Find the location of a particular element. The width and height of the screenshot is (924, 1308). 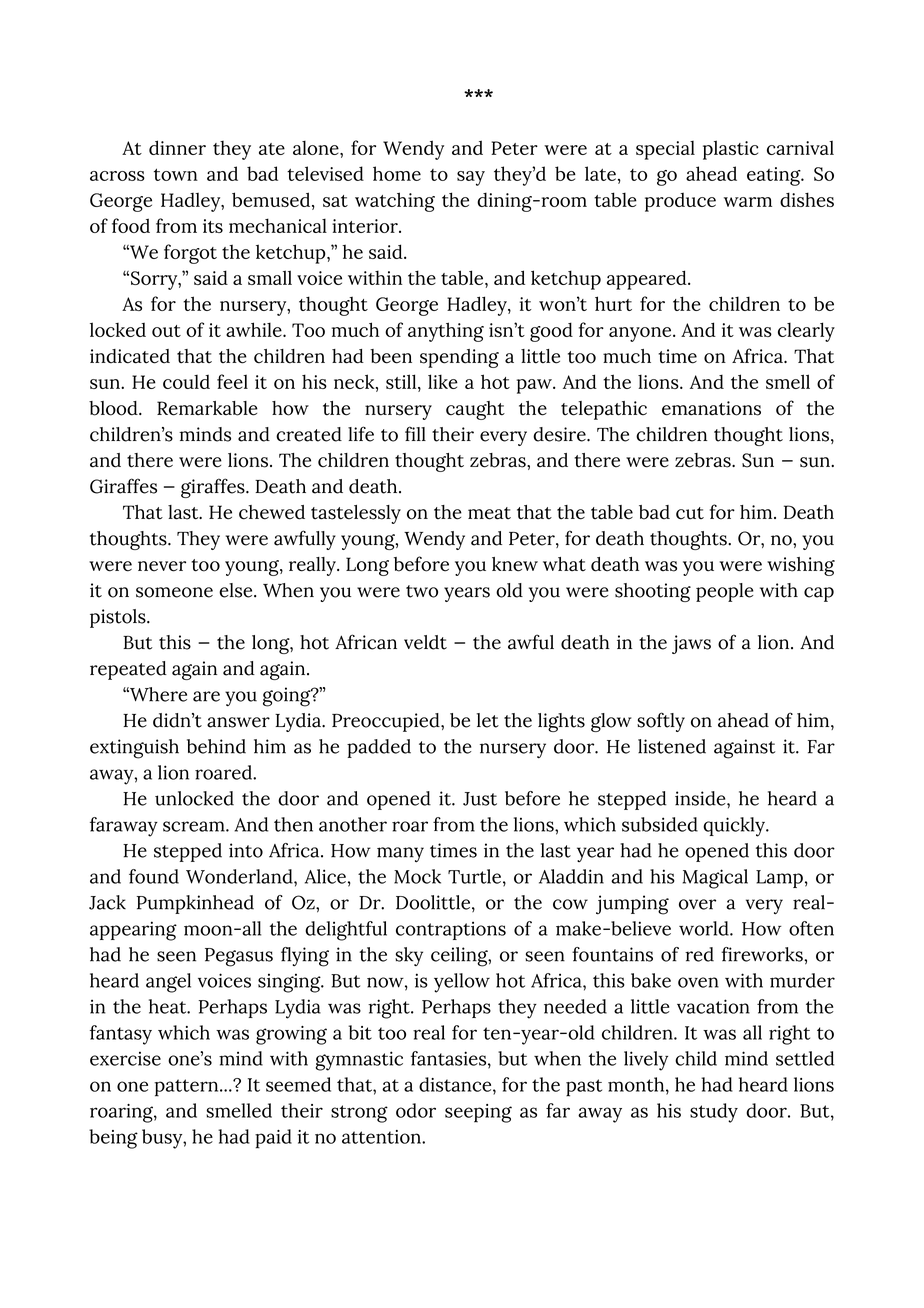

say is located at coordinates (471, 178).
